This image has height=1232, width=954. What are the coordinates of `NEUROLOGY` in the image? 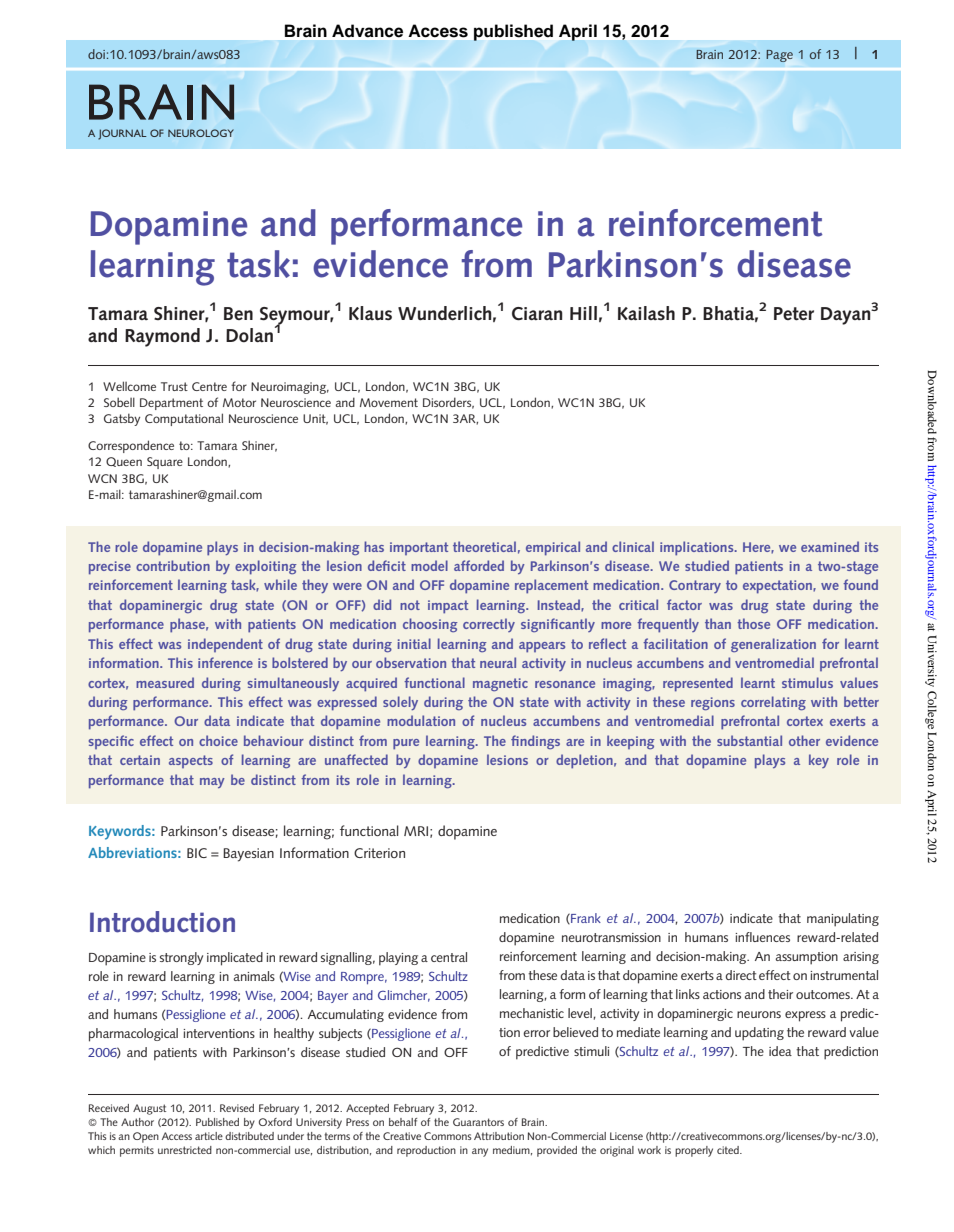 It's located at (201, 133).
